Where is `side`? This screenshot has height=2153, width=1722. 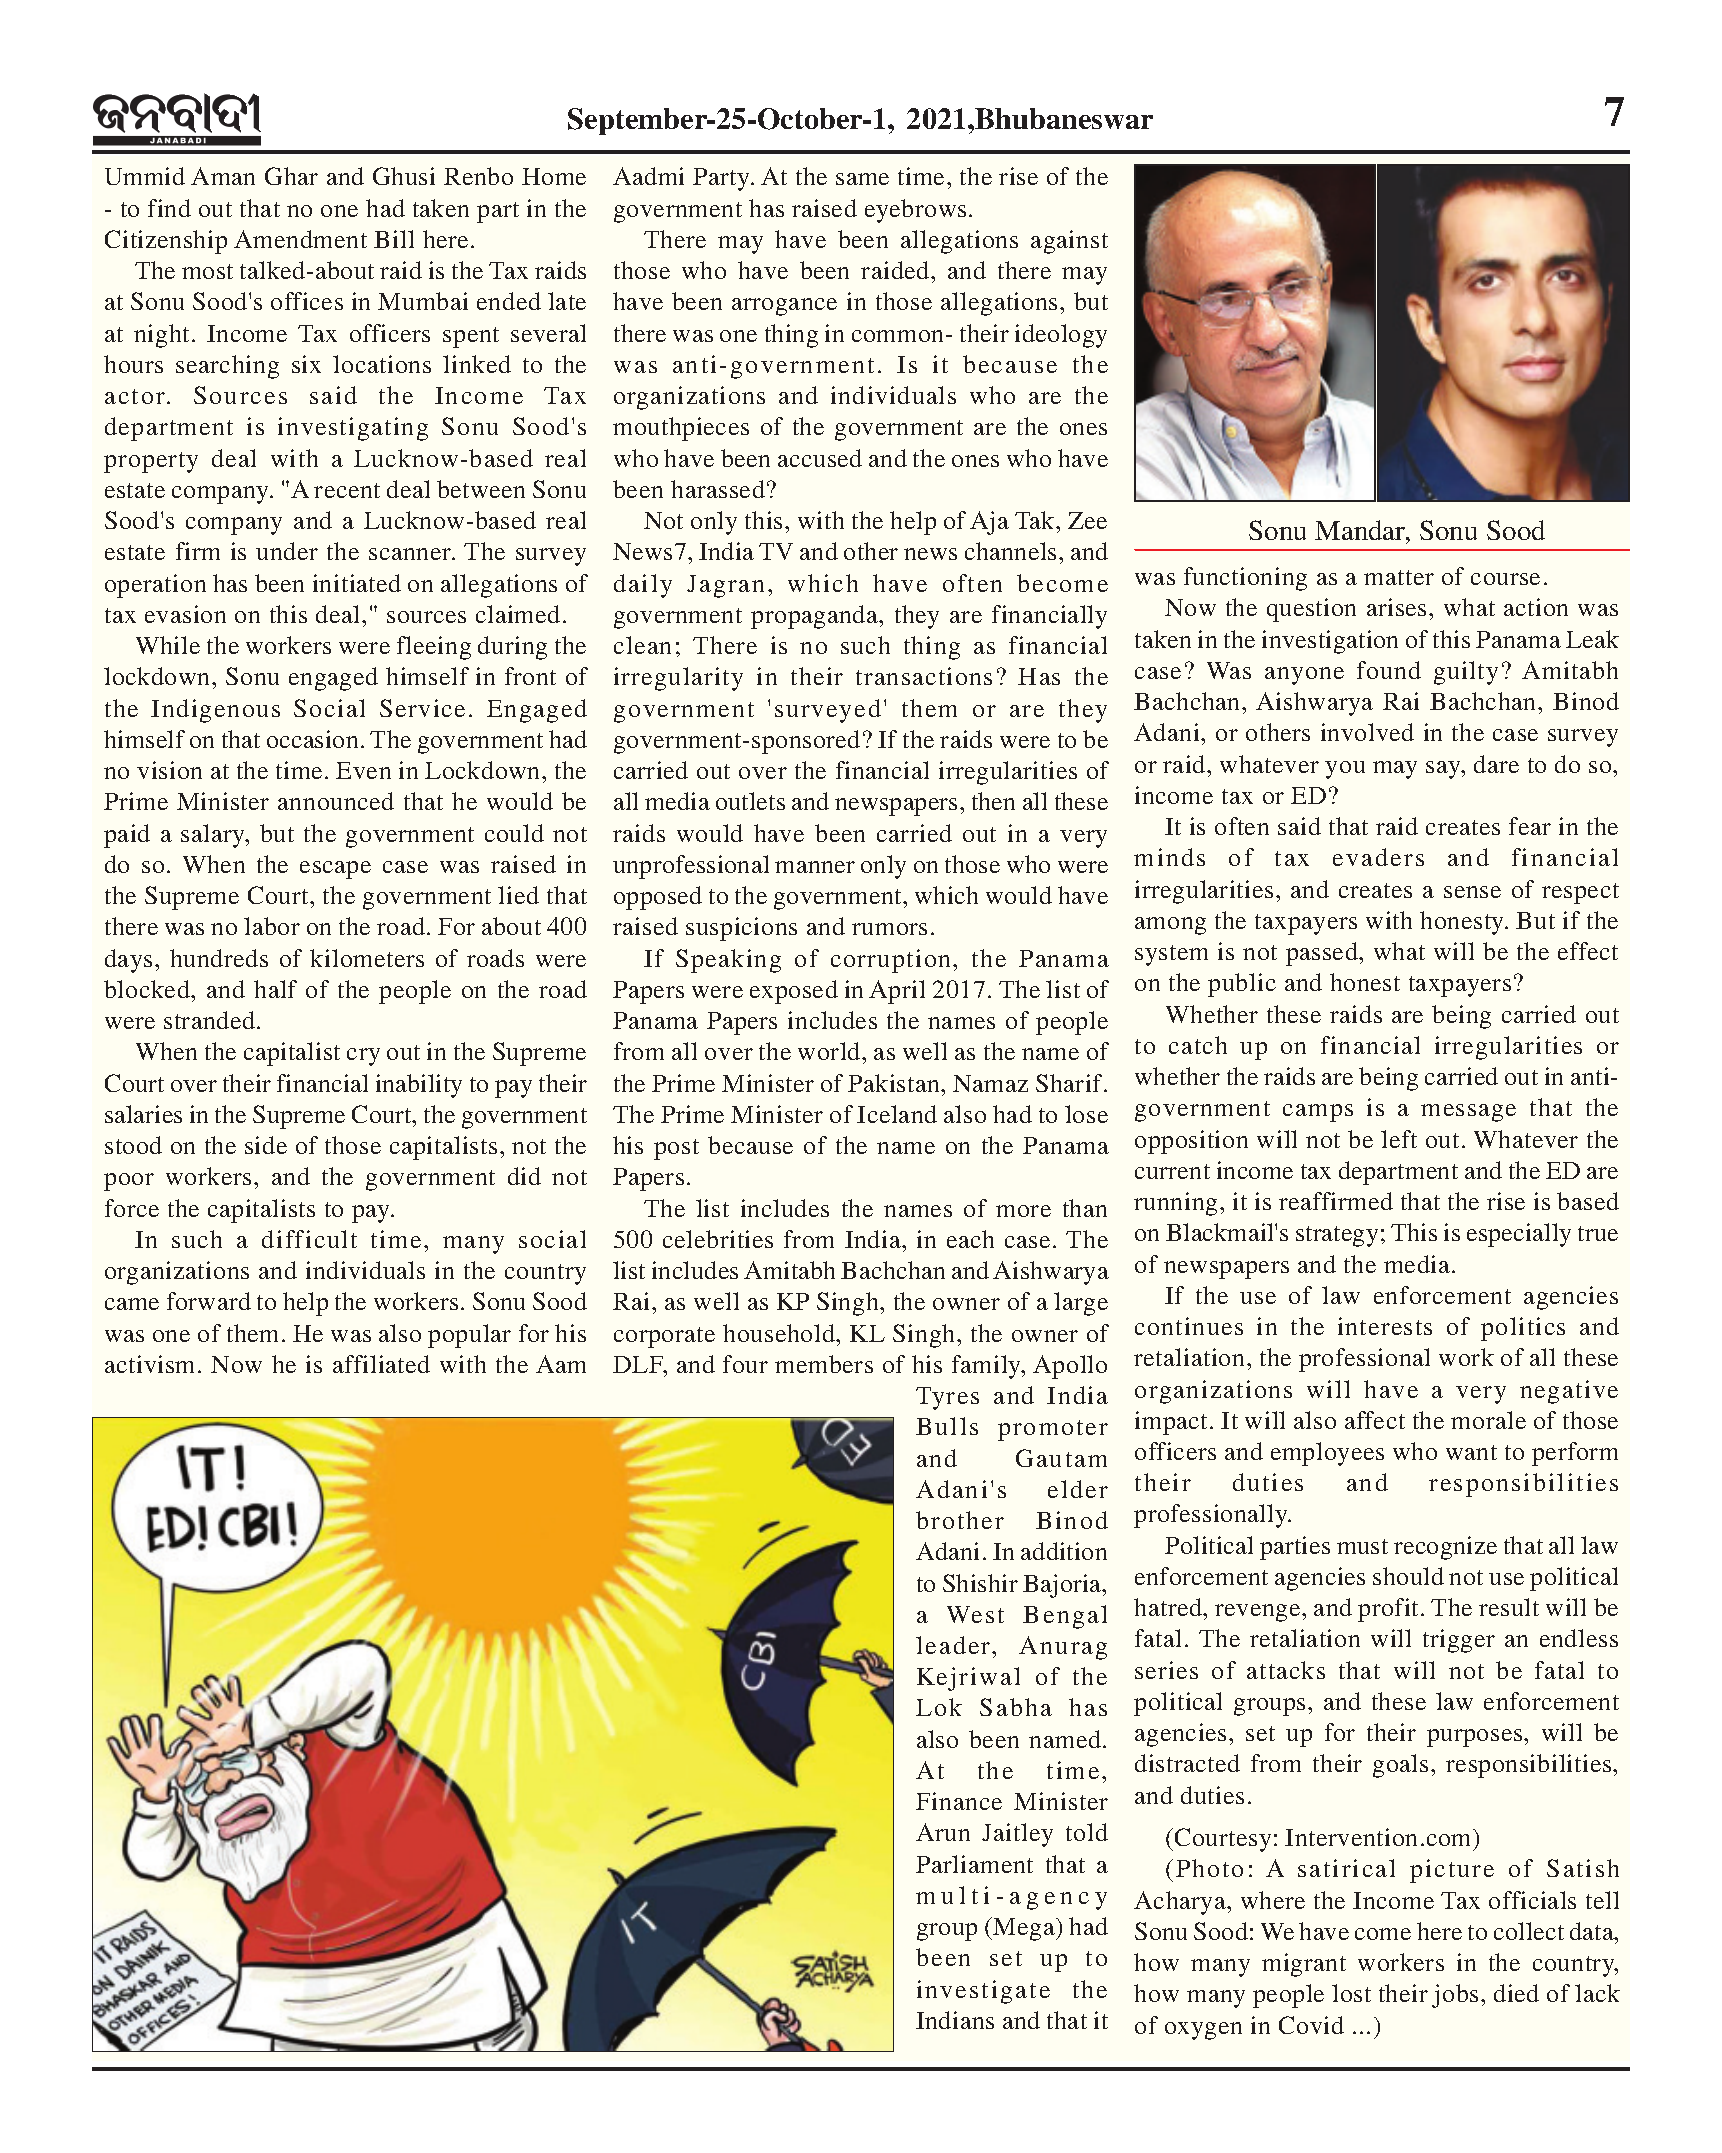 side is located at coordinates (266, 1145).
